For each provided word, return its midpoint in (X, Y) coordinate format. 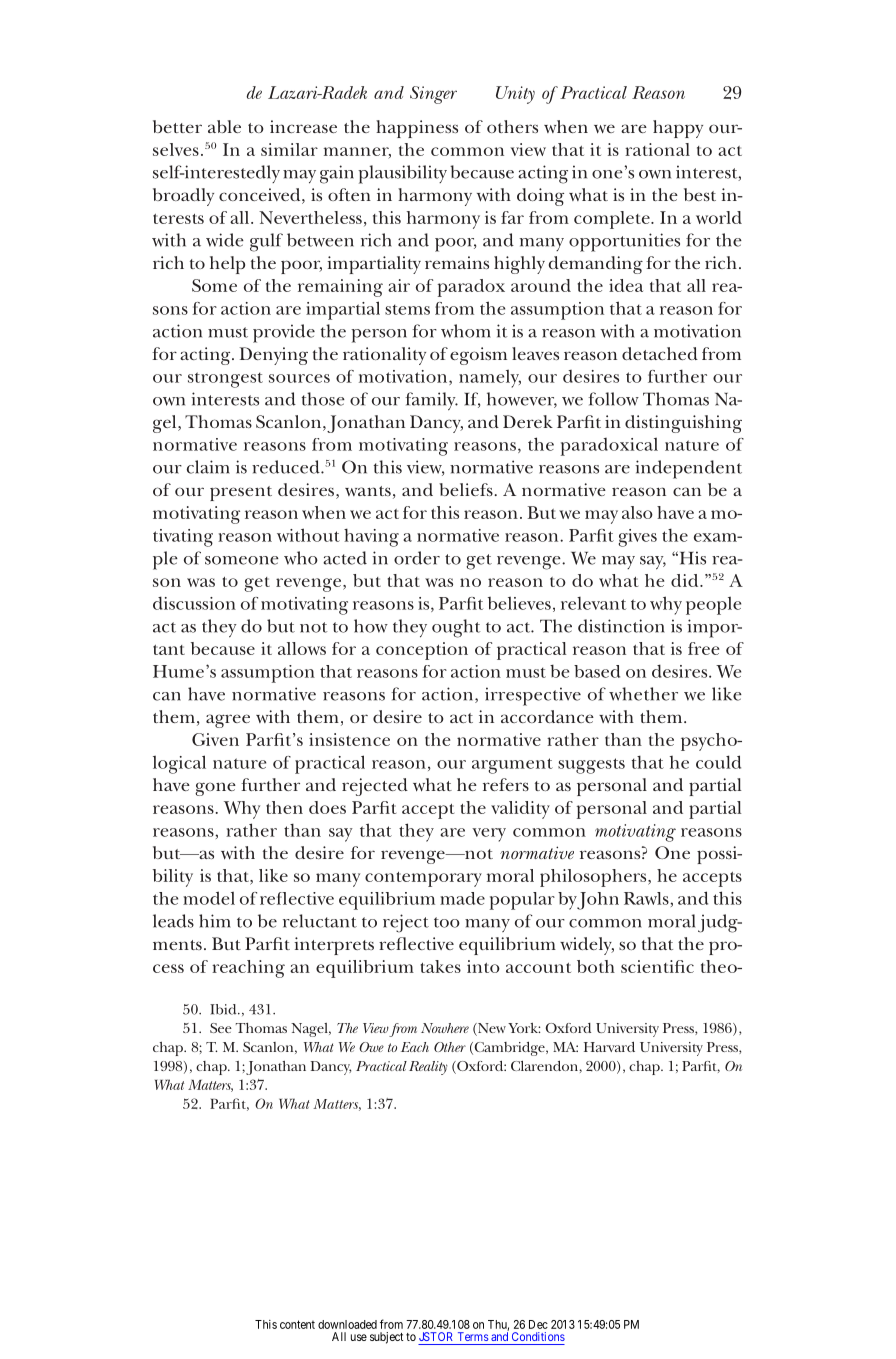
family (431, 401)
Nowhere (445, 1028)
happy (678, 129)
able (224, 126)
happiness (417, 129)
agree (228, 721)
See (221, 1028)
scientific (657, 966)
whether (643, 694)
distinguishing (683, 424)
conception (422, 651)
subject (386, 1338)
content (297, 1324)
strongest (225, 380)
